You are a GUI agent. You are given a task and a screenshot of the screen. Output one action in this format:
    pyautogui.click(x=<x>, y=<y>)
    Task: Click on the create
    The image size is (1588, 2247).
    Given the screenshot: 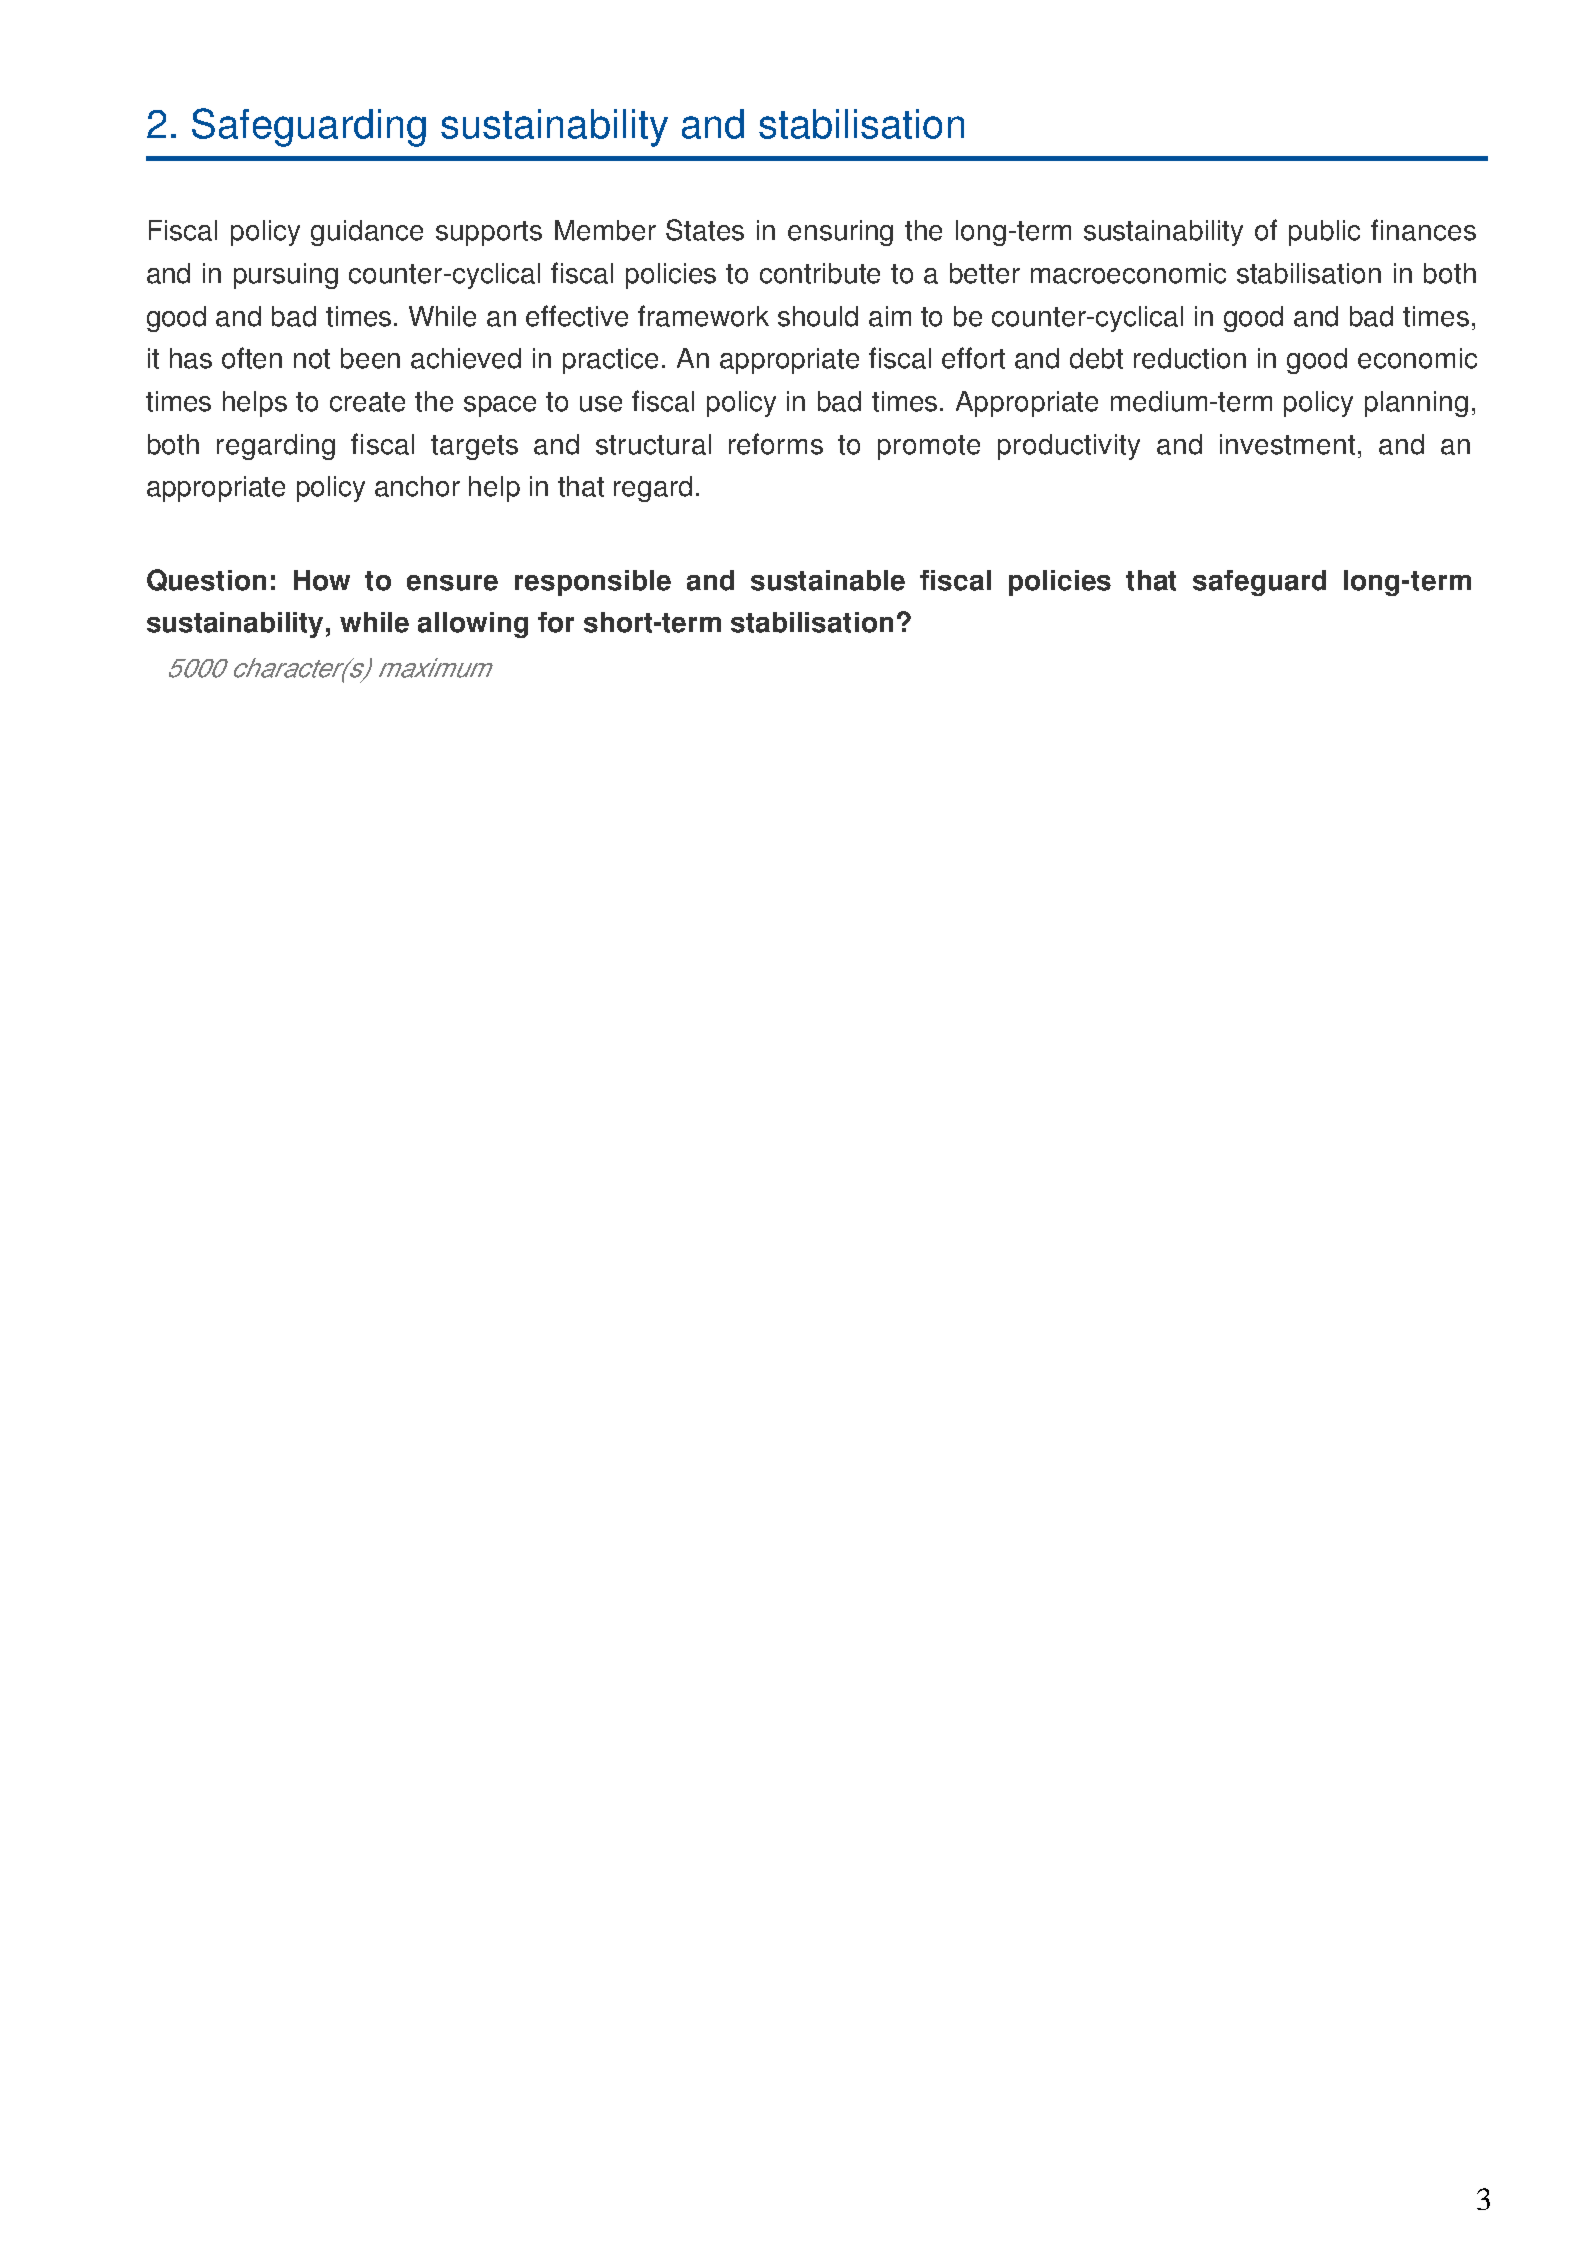 What is the action you would take?
    pyautogui.click(x=367, y=402)
